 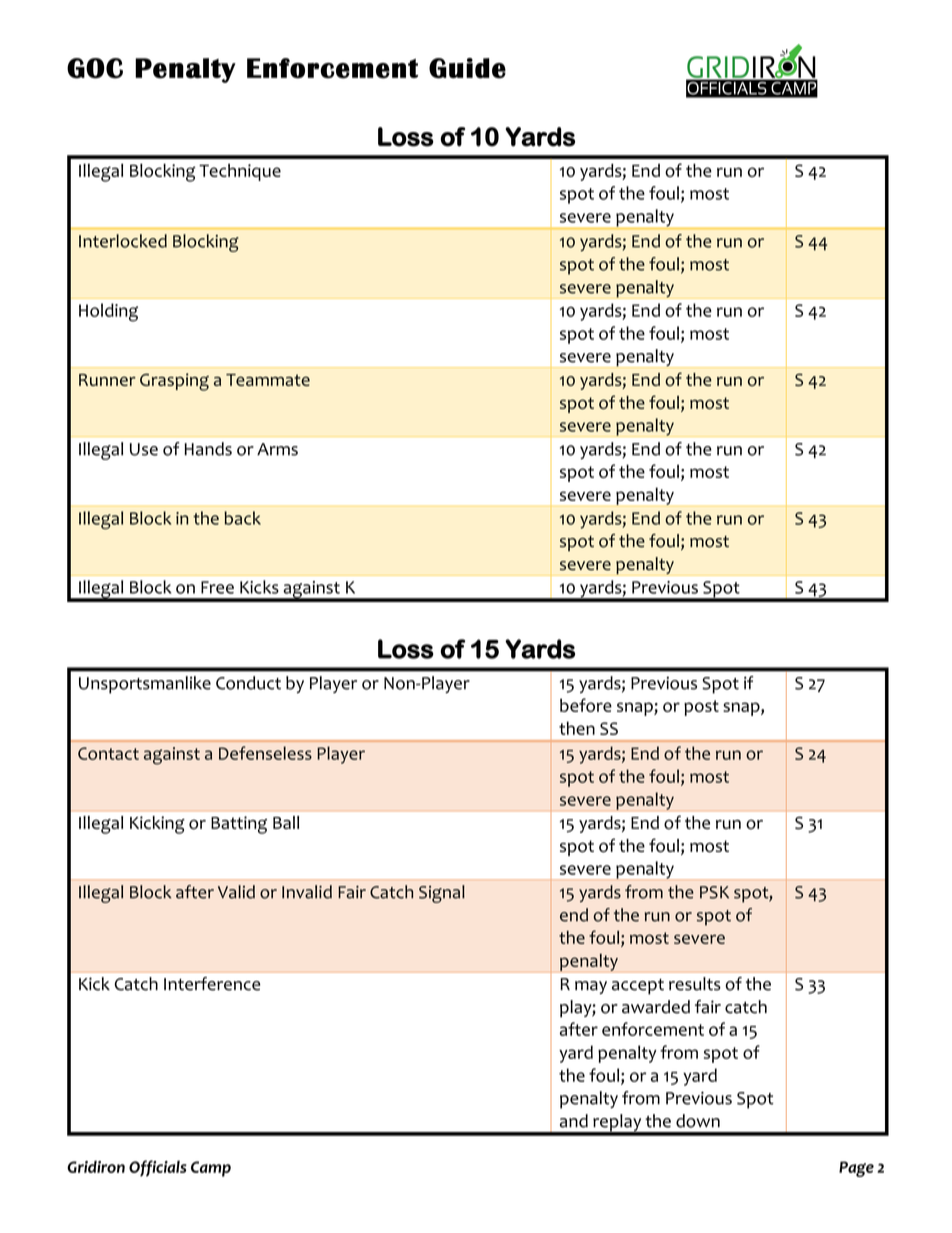 I want to click on post, so click(x=701, y=708).
